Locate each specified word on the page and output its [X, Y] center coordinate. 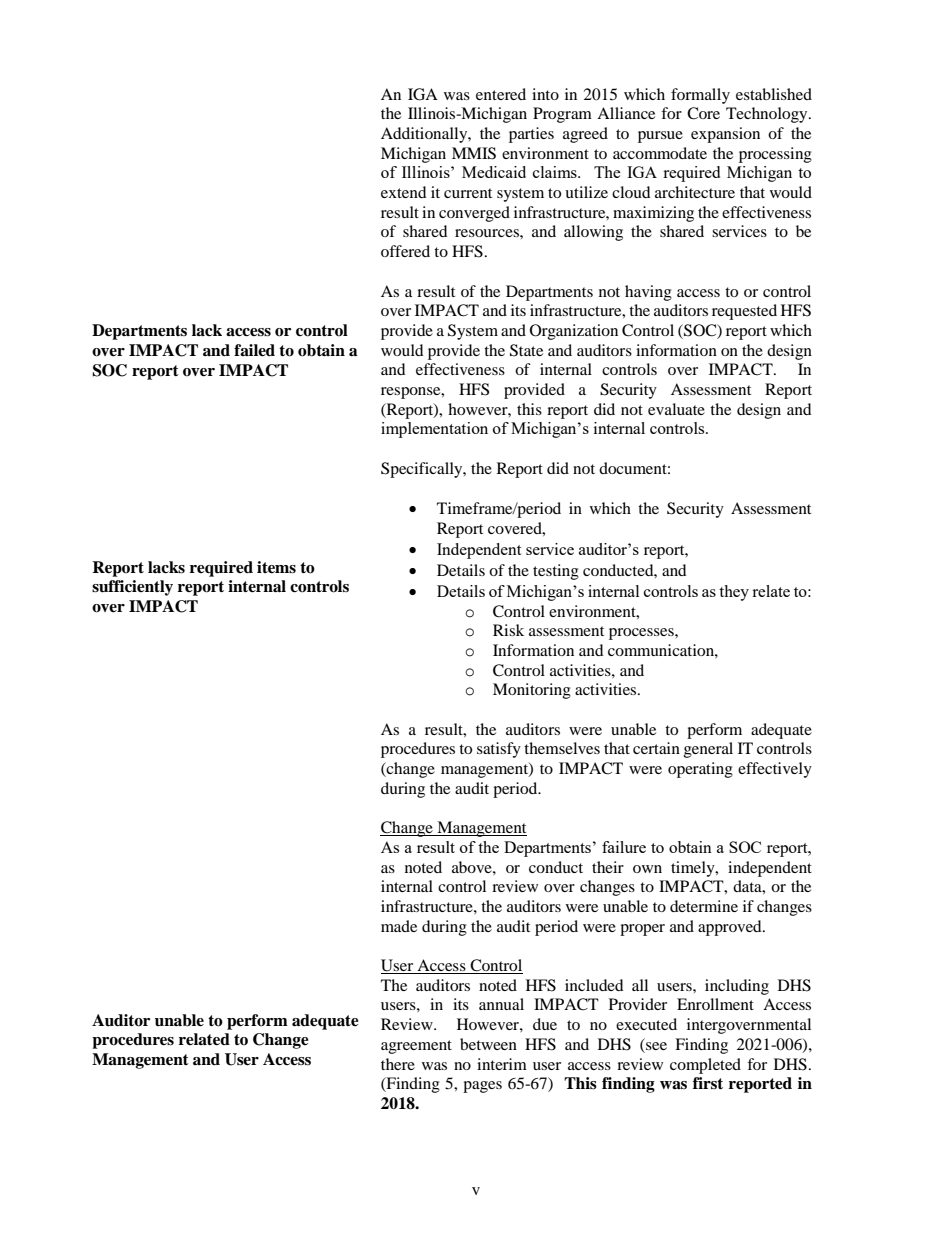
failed [254, 350]
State [526, 350]
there [398, 1064]
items [276, 567]
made [399, 926]
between [488, 1044]
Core [703, 113]
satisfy [499, 750]
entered [501, 94]
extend [404, 192]
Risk [508, 630]
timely [694, 869]
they [734, 593]
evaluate [676, 409]
